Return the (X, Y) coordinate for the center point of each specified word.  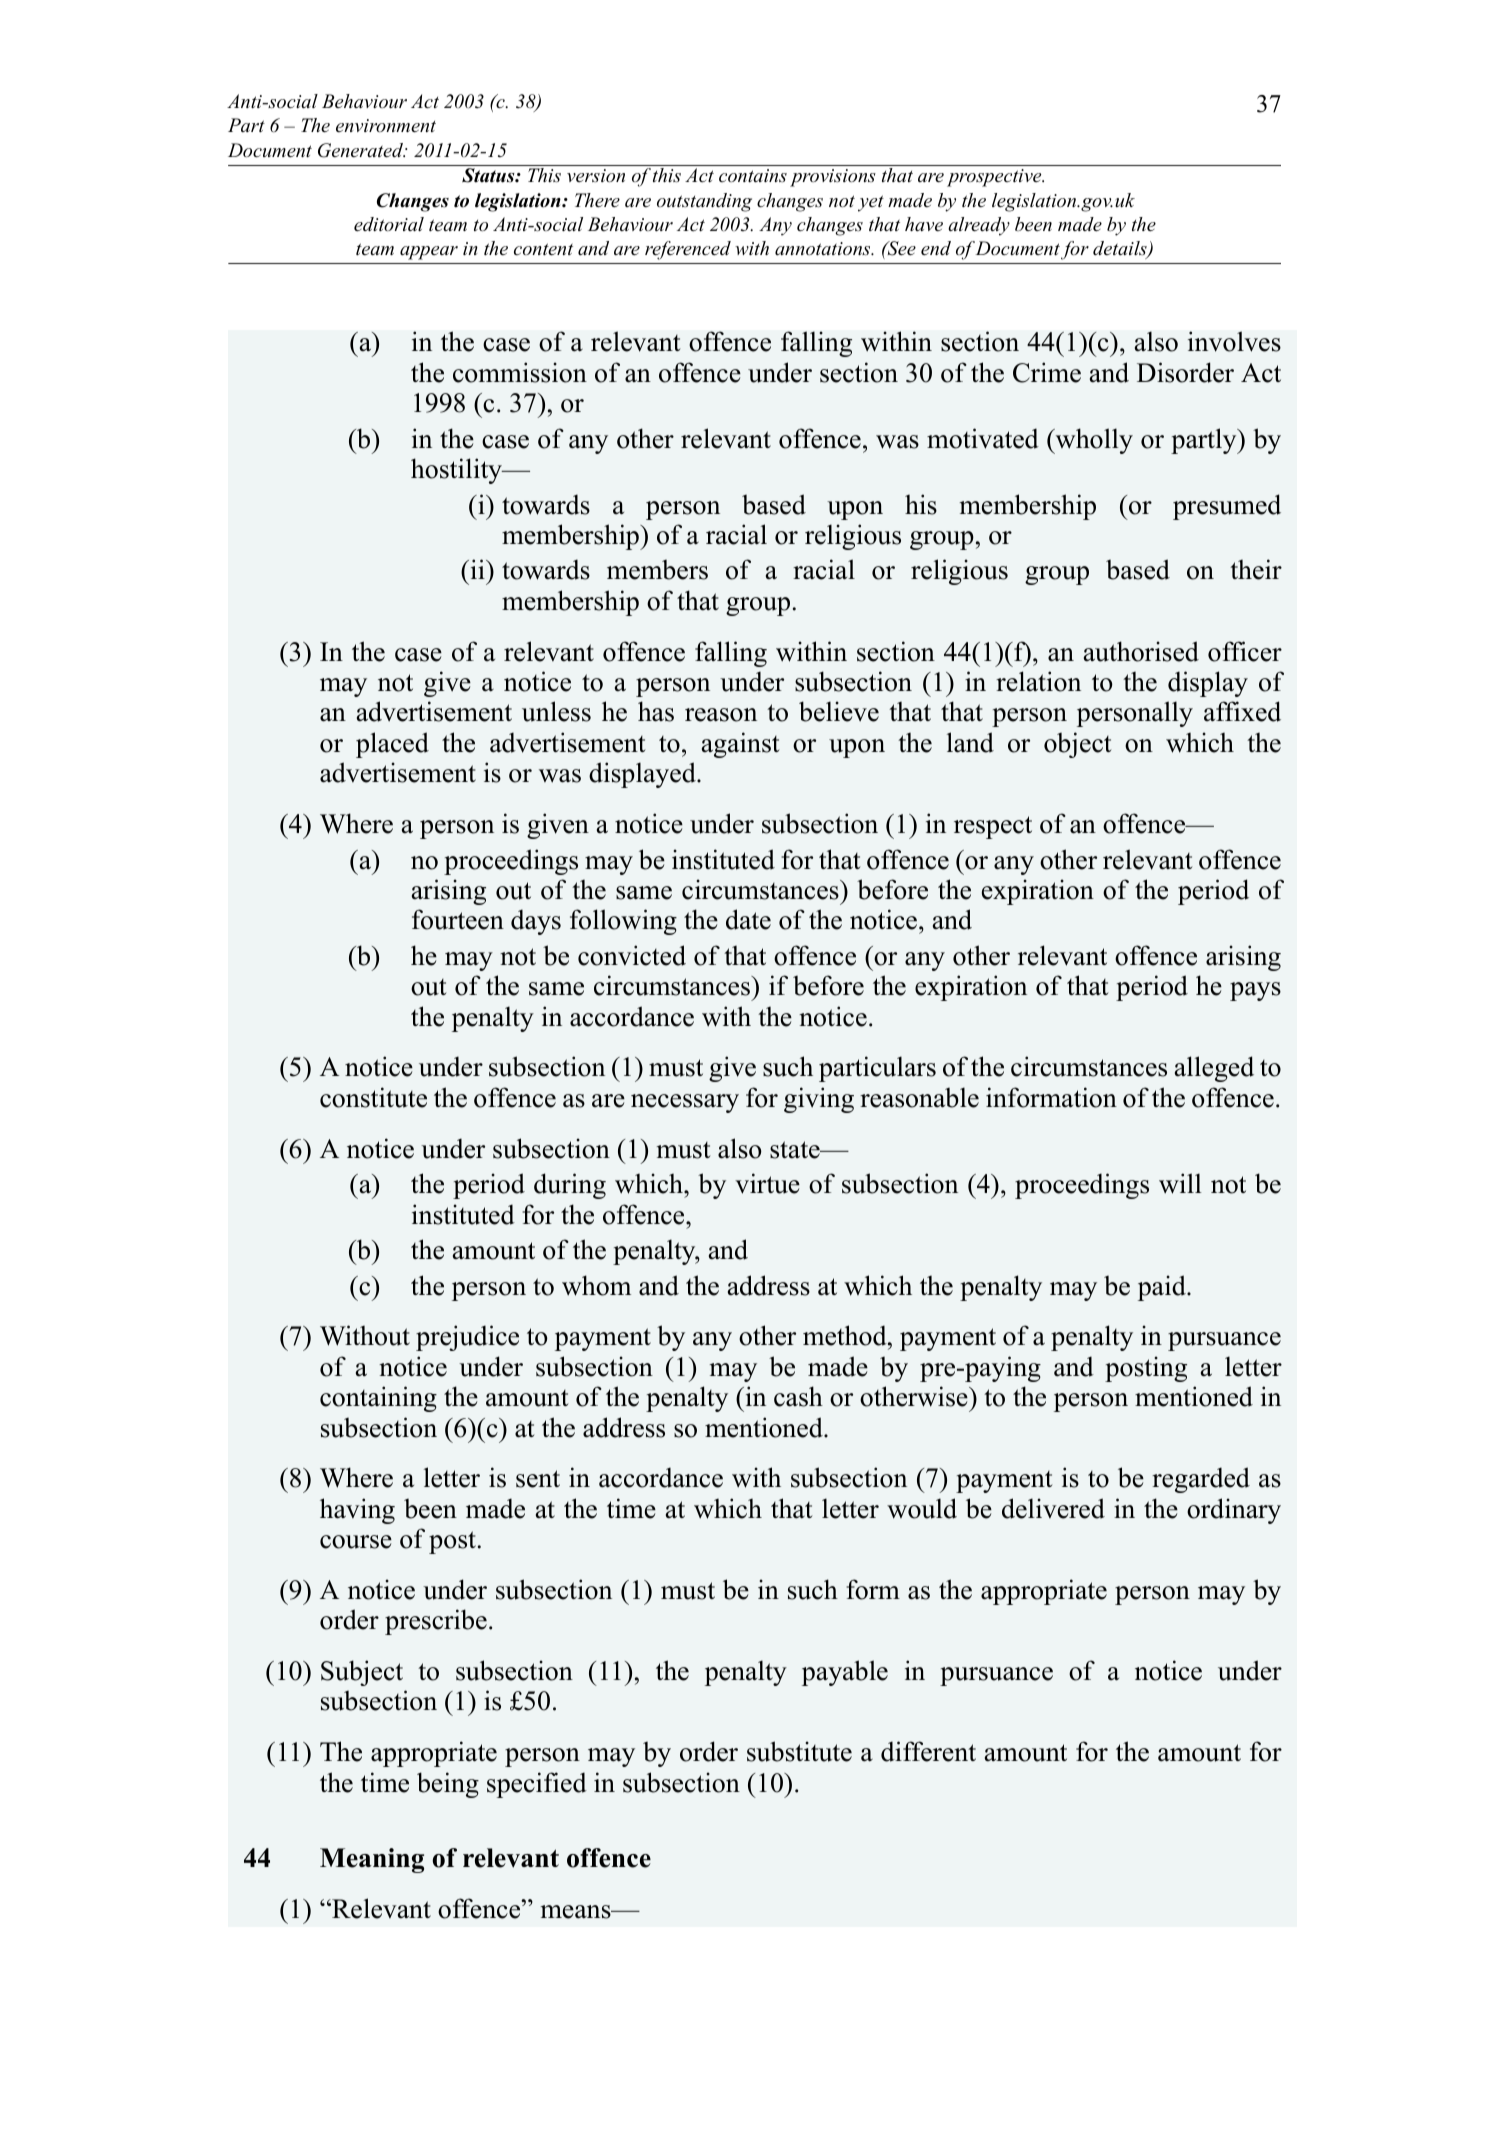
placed (392, 745)
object (1078, 745)
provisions (833, 178)
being (448, 1785)
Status (489, 175)
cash (798, 1396)
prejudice (467, 1338)
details (1121, 250)
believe (839, 711)
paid (1163, 1288)
